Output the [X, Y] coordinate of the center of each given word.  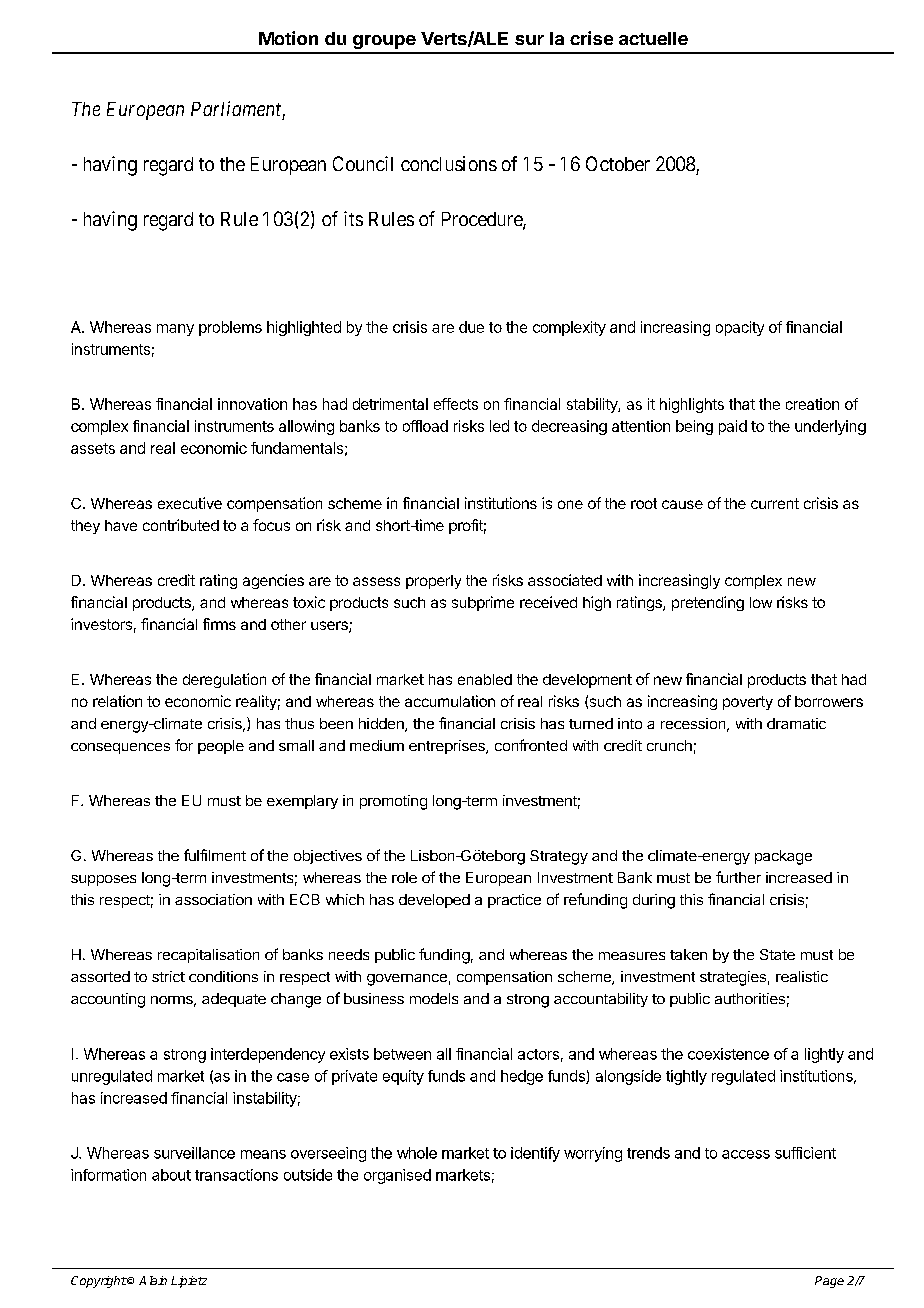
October [618, 163]
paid [733, 427]
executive [190, 503]
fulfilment [215, 855]
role [404, 877]
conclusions [449, 163]
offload [425, 426]
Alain [153, 1280]
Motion [288, 38]
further [738, 877]
